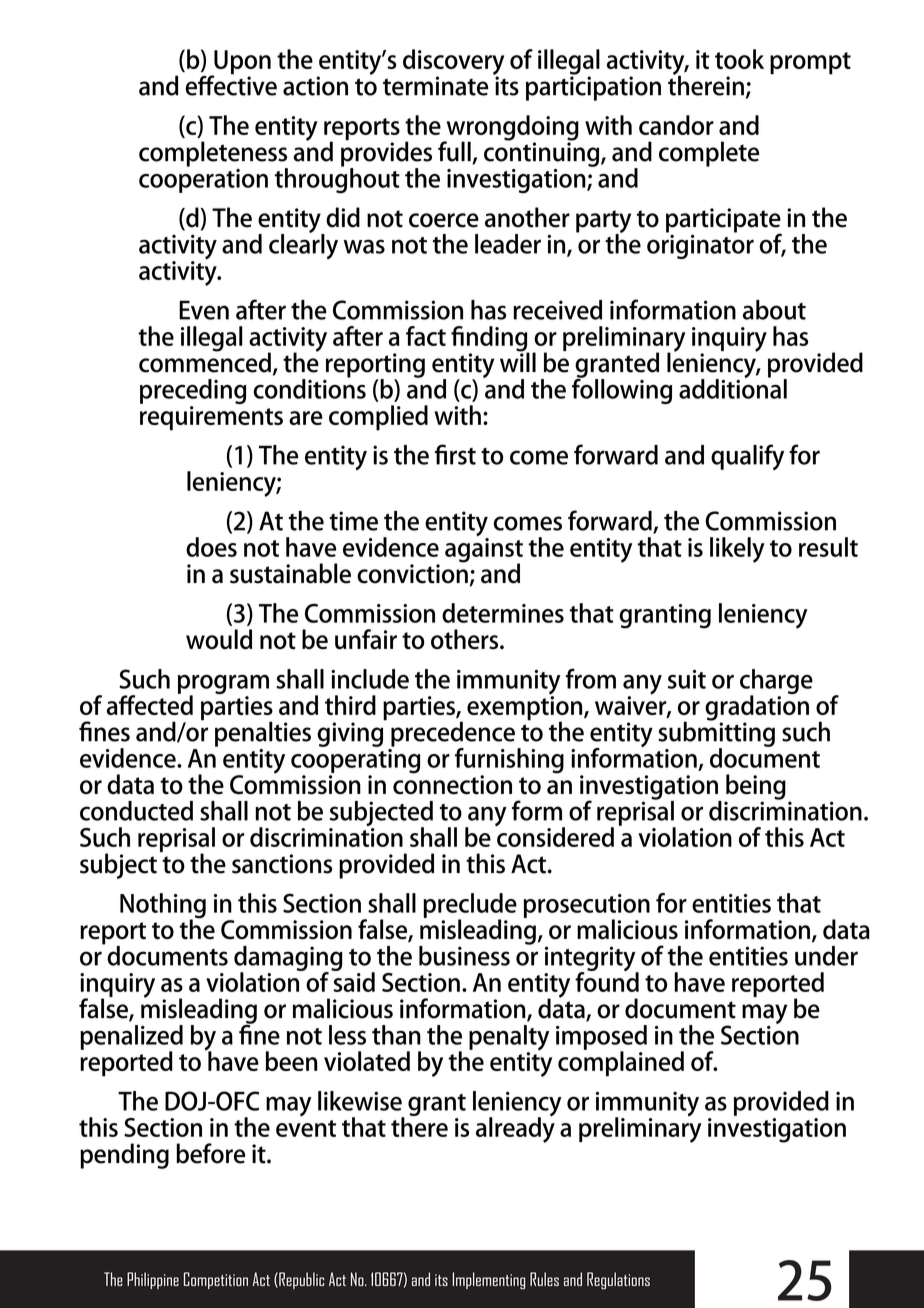 This screenshot has width=924, height=1308. What do you see at coordinates (466, 639) in the screenshot?
I see `others` at bounding box center [466, 639].
